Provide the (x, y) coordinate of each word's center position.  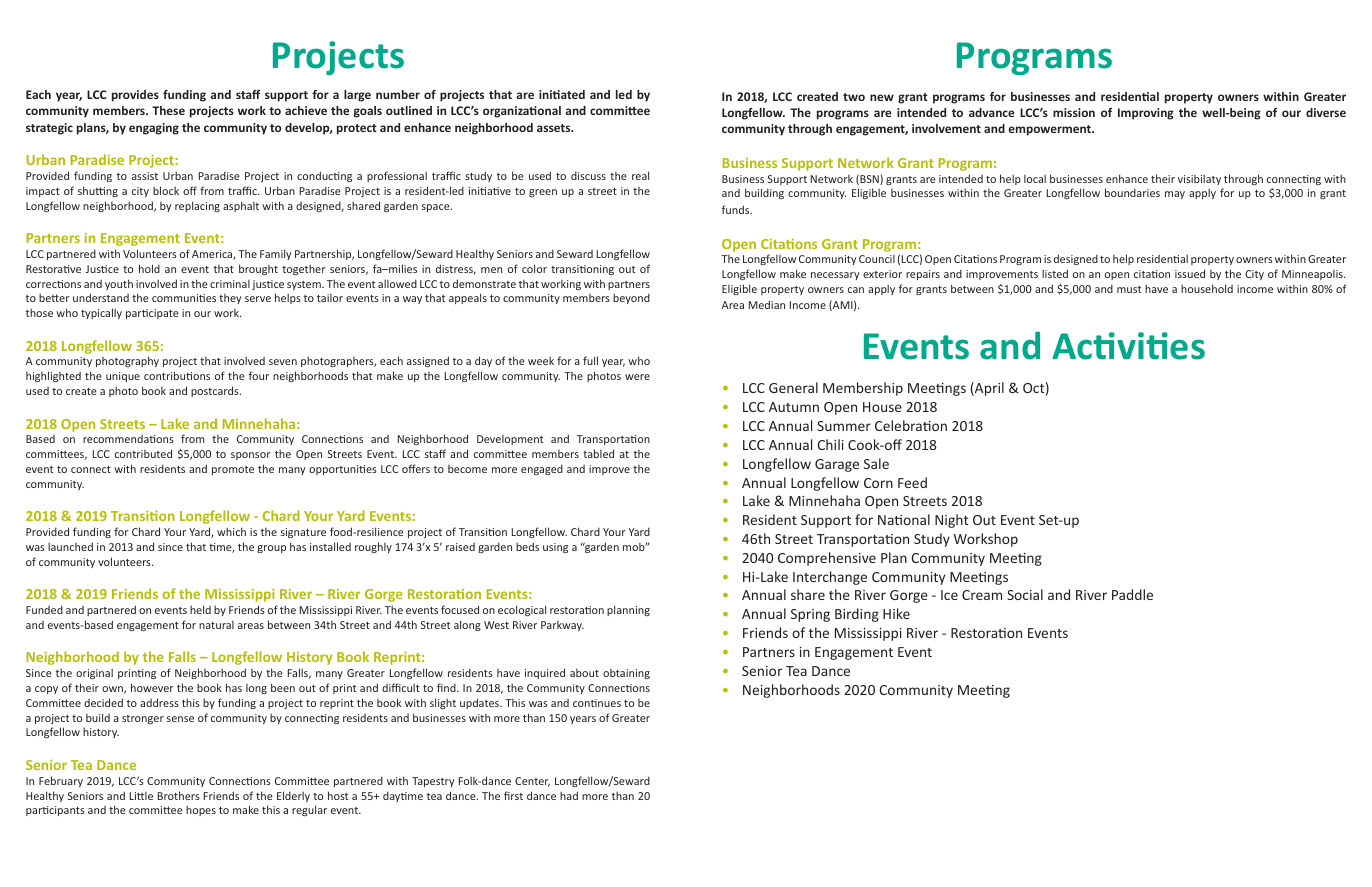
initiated (562, 94)
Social (1025, 594)
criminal (230, 284)
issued (1190, 273)
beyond (631, 298)
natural (216, 625)
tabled (598, 453)
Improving (1146, 114)
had (569, 795)
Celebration (911, 425)
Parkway (562, 626)
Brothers (179, 795)
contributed (143, 453)
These (168, 110)
